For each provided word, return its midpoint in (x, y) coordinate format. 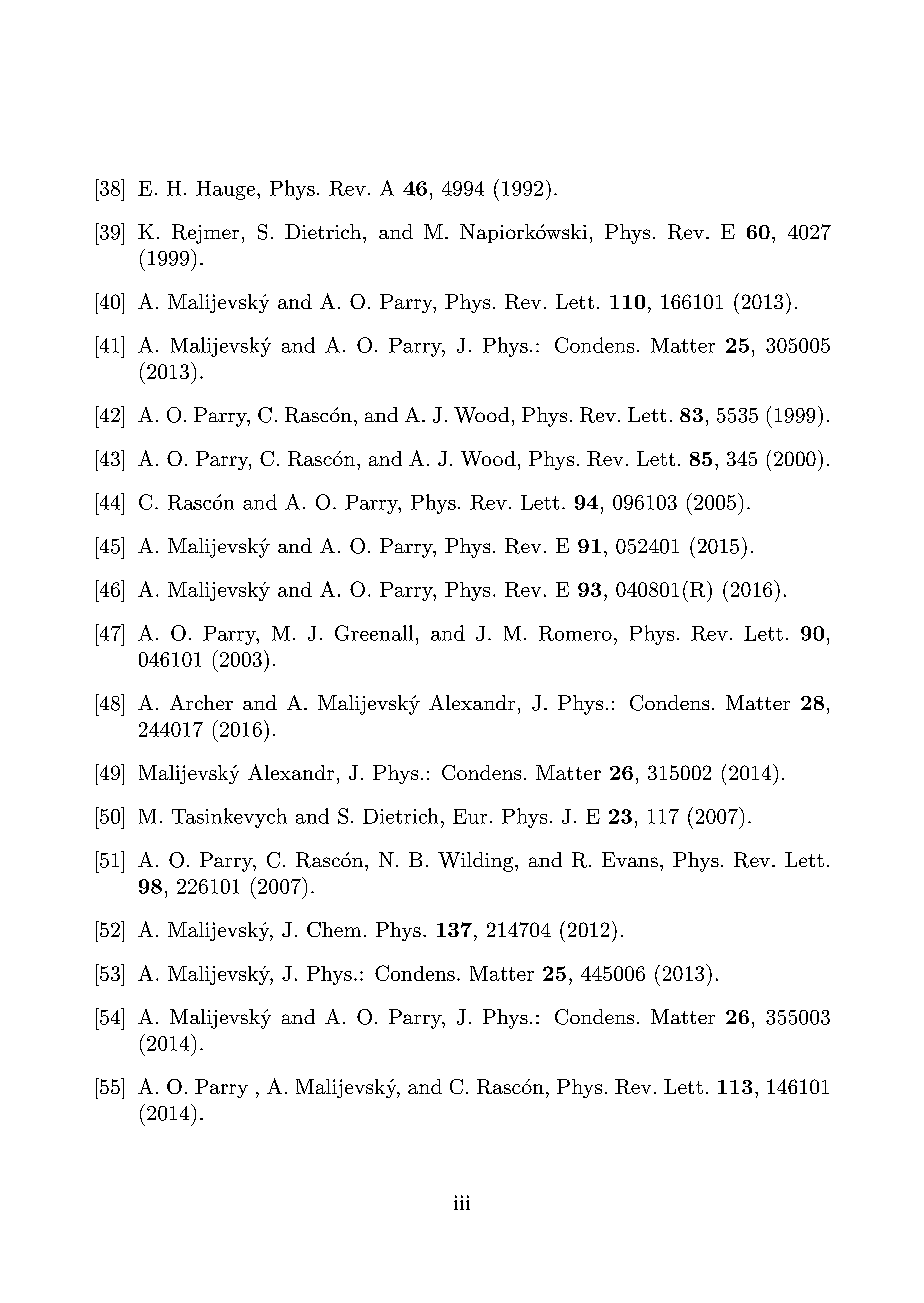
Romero (575, 633)
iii (462, 1202)
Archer (201, 702)
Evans (630, 859)
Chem (334, 929)
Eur (470, 816)
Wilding (477, 862)
